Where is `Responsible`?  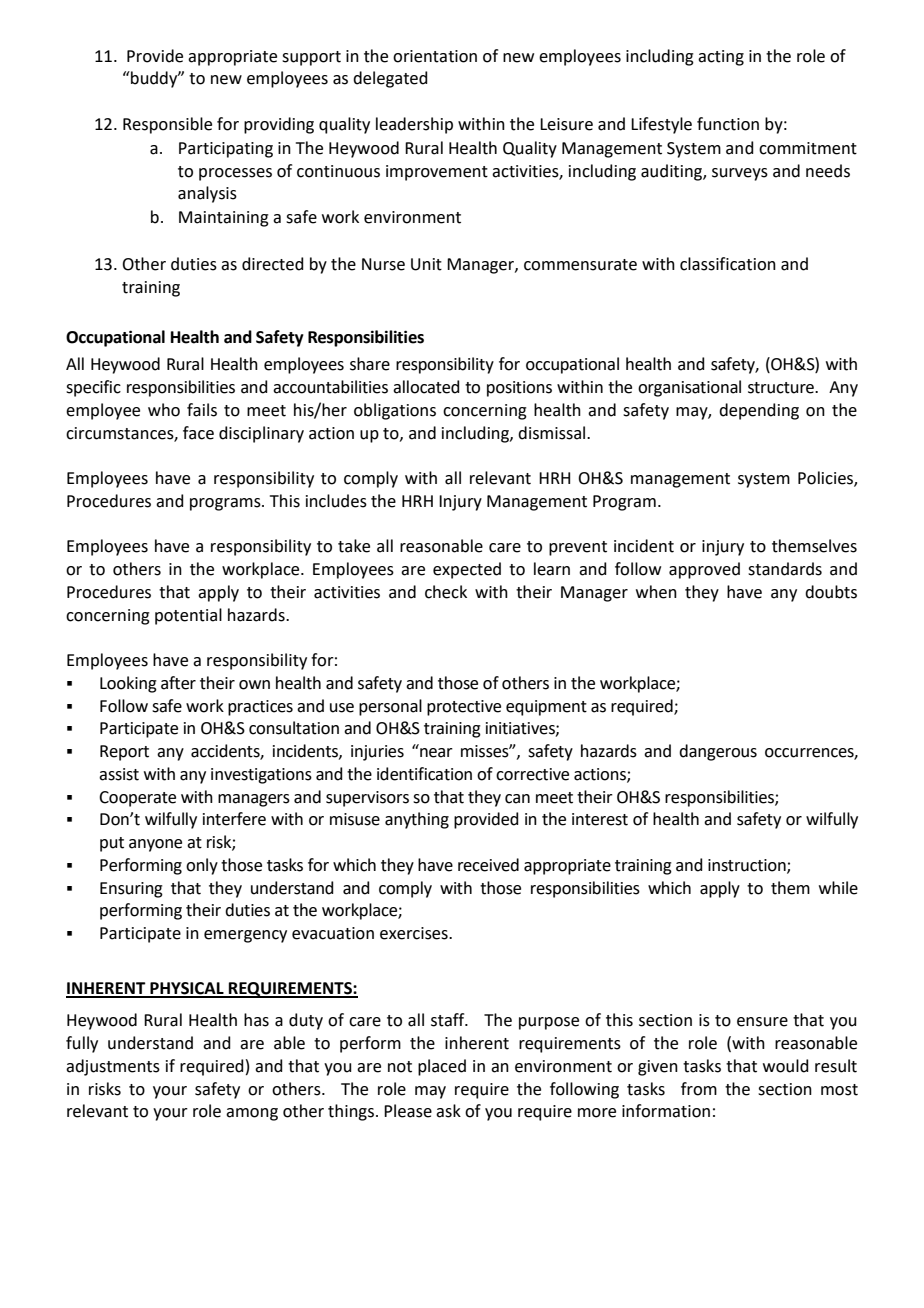
Responsible is located at coordinates (167, 125).
